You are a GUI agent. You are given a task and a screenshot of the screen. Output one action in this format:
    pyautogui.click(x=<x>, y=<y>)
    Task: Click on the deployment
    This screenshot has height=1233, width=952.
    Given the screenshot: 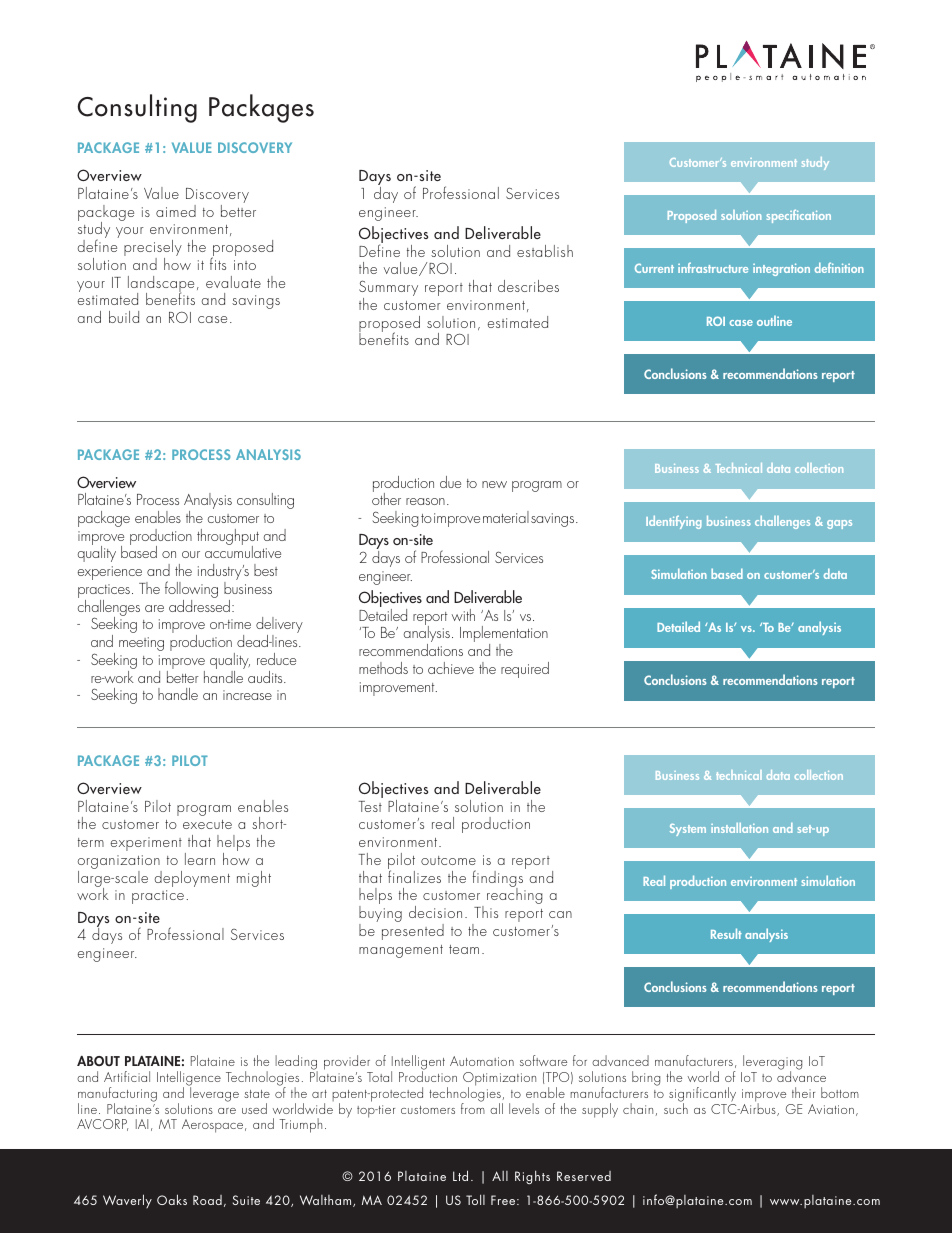 What is the action you would take?
    pyautogui.click(x=192, y=879)
